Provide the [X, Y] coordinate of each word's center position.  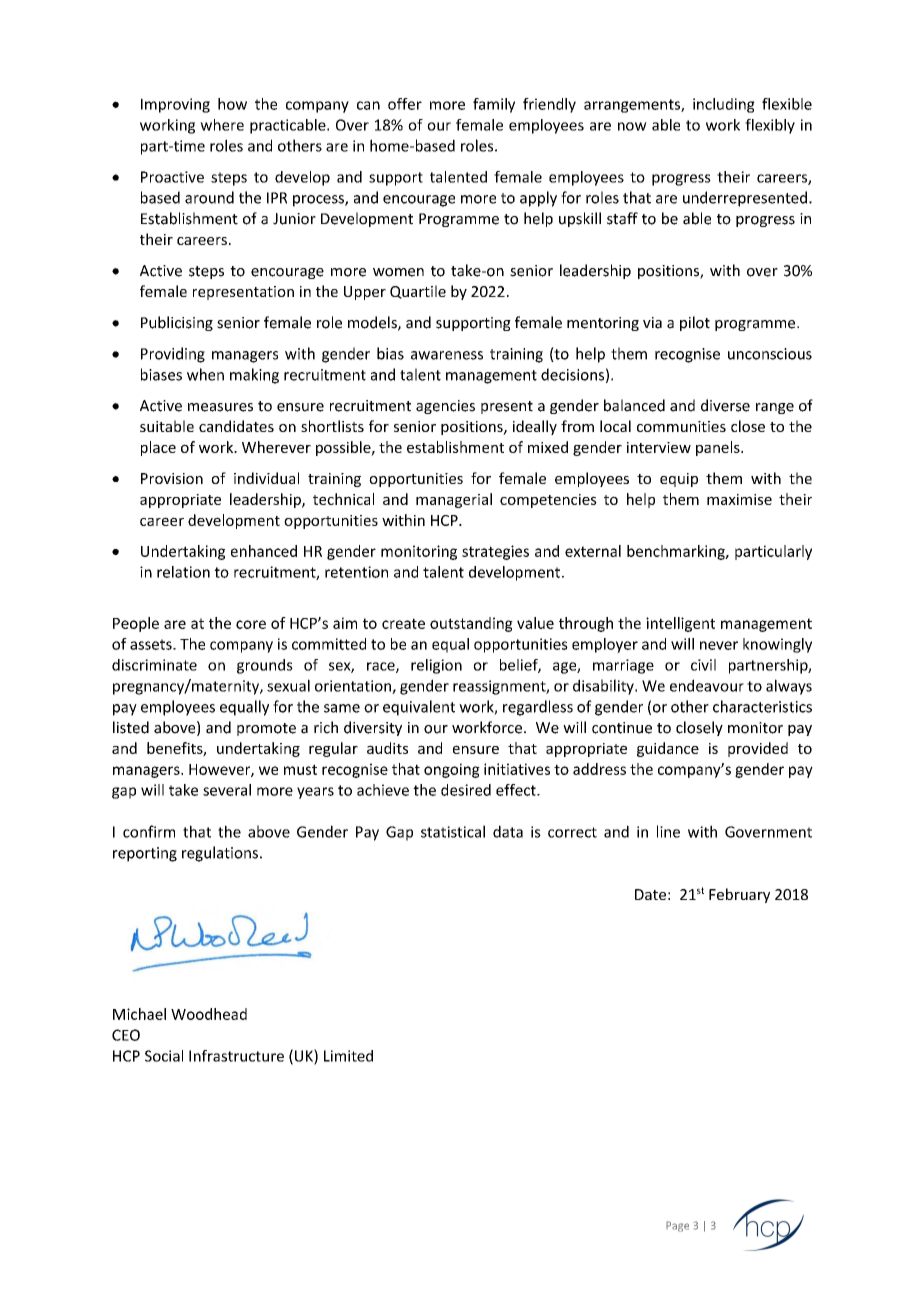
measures [220, 407]
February [739, 895]
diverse [725, 405]
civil [703, 665]
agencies [445, 407]
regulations [220, 854]
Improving [175, 105]
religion [436, 666]
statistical [453, 831]
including [724, 105]
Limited [348, 1056]
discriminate [154, 665]
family [494, 105]
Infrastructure [236, 1056]
